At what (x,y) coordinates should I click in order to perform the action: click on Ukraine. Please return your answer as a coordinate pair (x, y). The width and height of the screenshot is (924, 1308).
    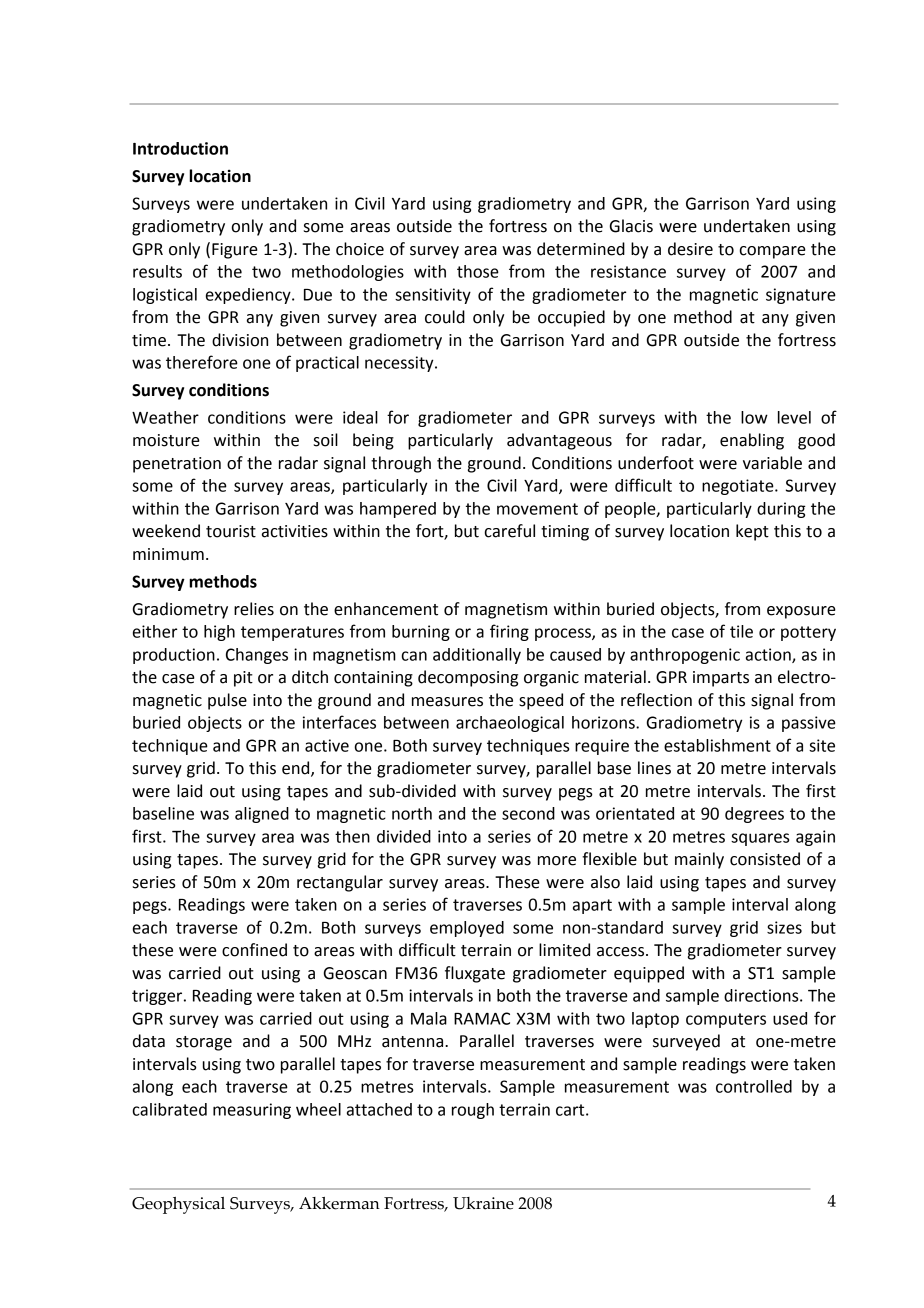
    Looking at the image, I should click on (483, 1203).
